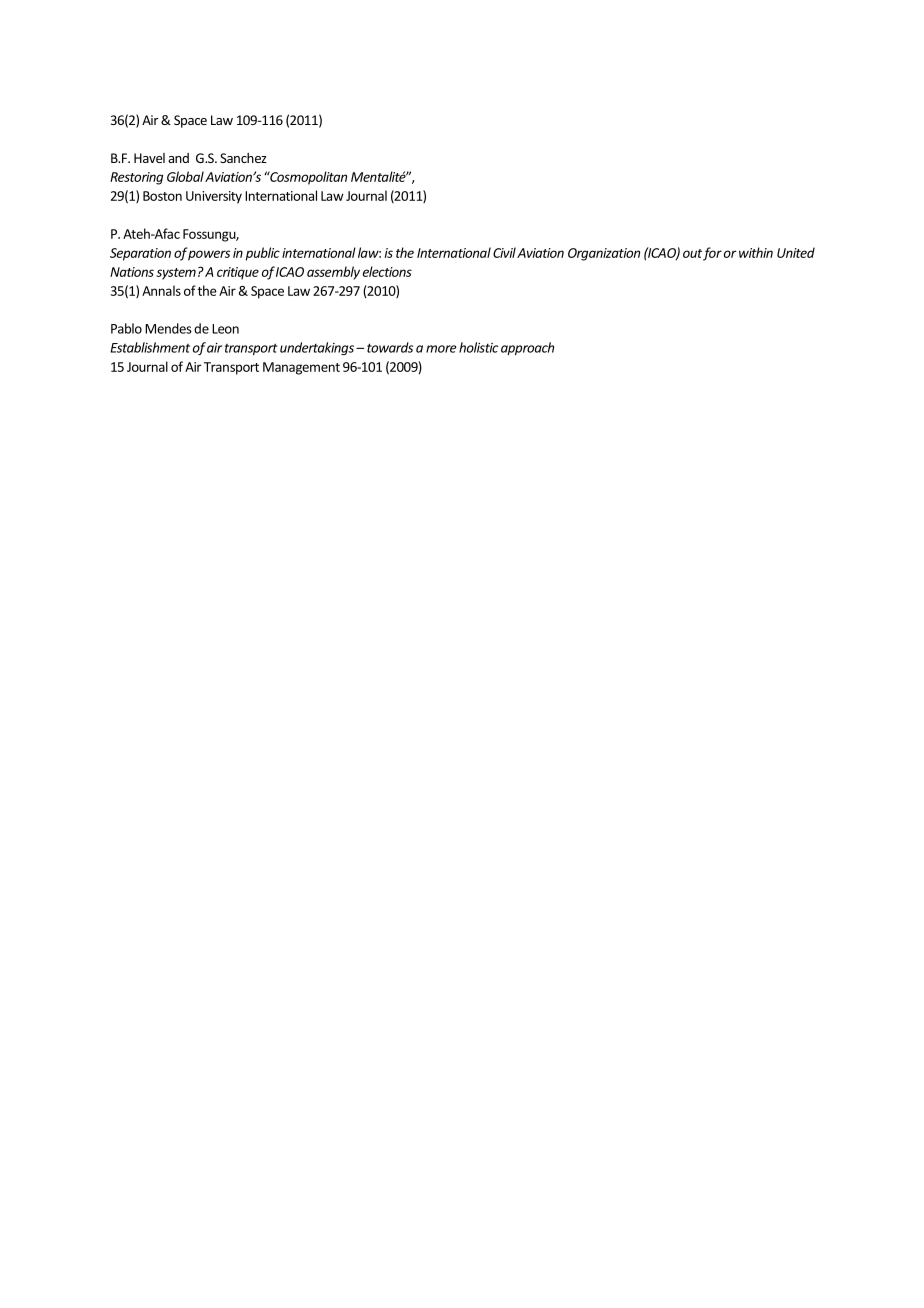 The height and width of the screenshot is (1308, 924). I want to click on Leon, so click(225, 329).
